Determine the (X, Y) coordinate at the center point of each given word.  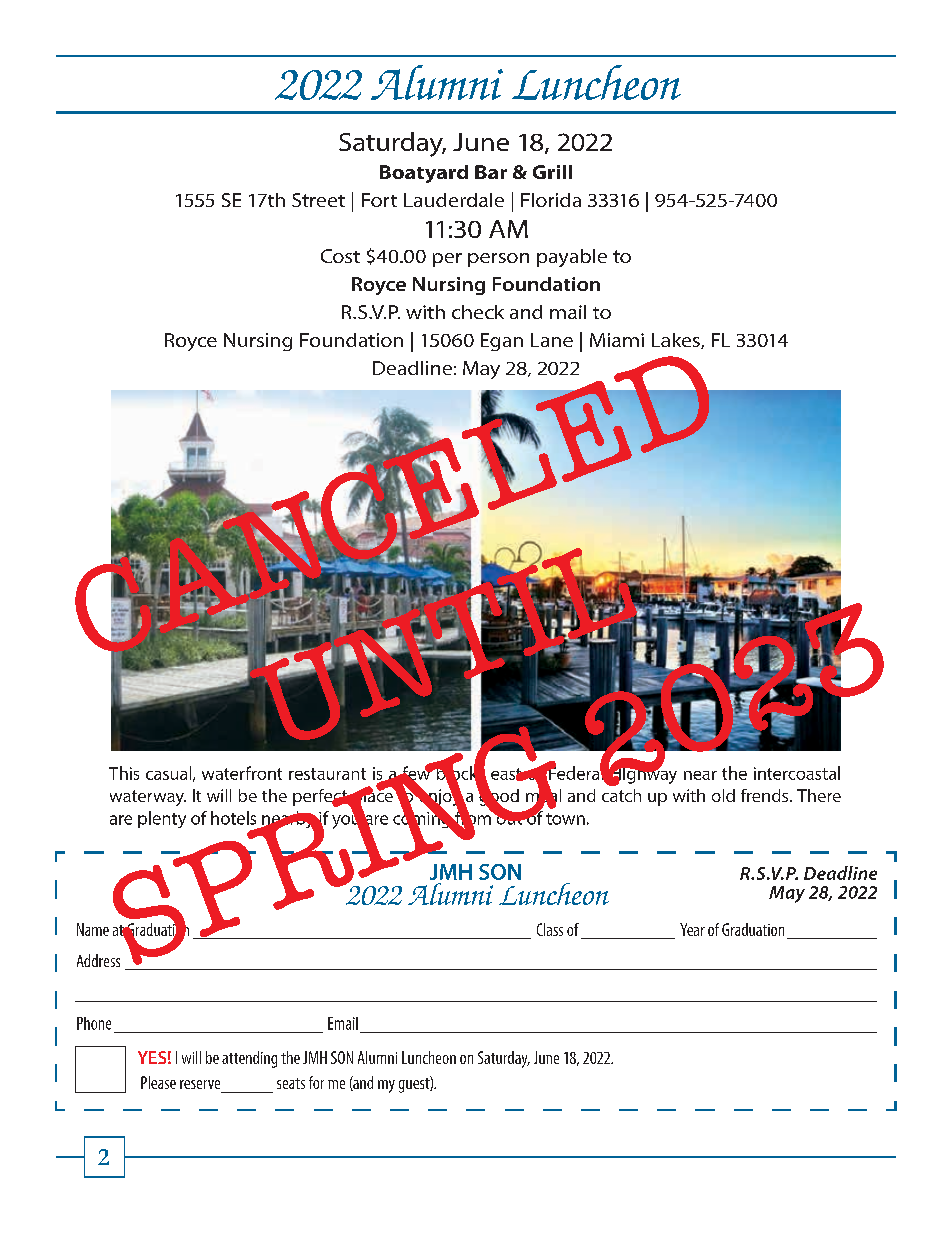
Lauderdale (454, 200)
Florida (551, 200)
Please (158, 1082)
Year (692, 929)
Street (318, 200)
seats (291, 1083)
